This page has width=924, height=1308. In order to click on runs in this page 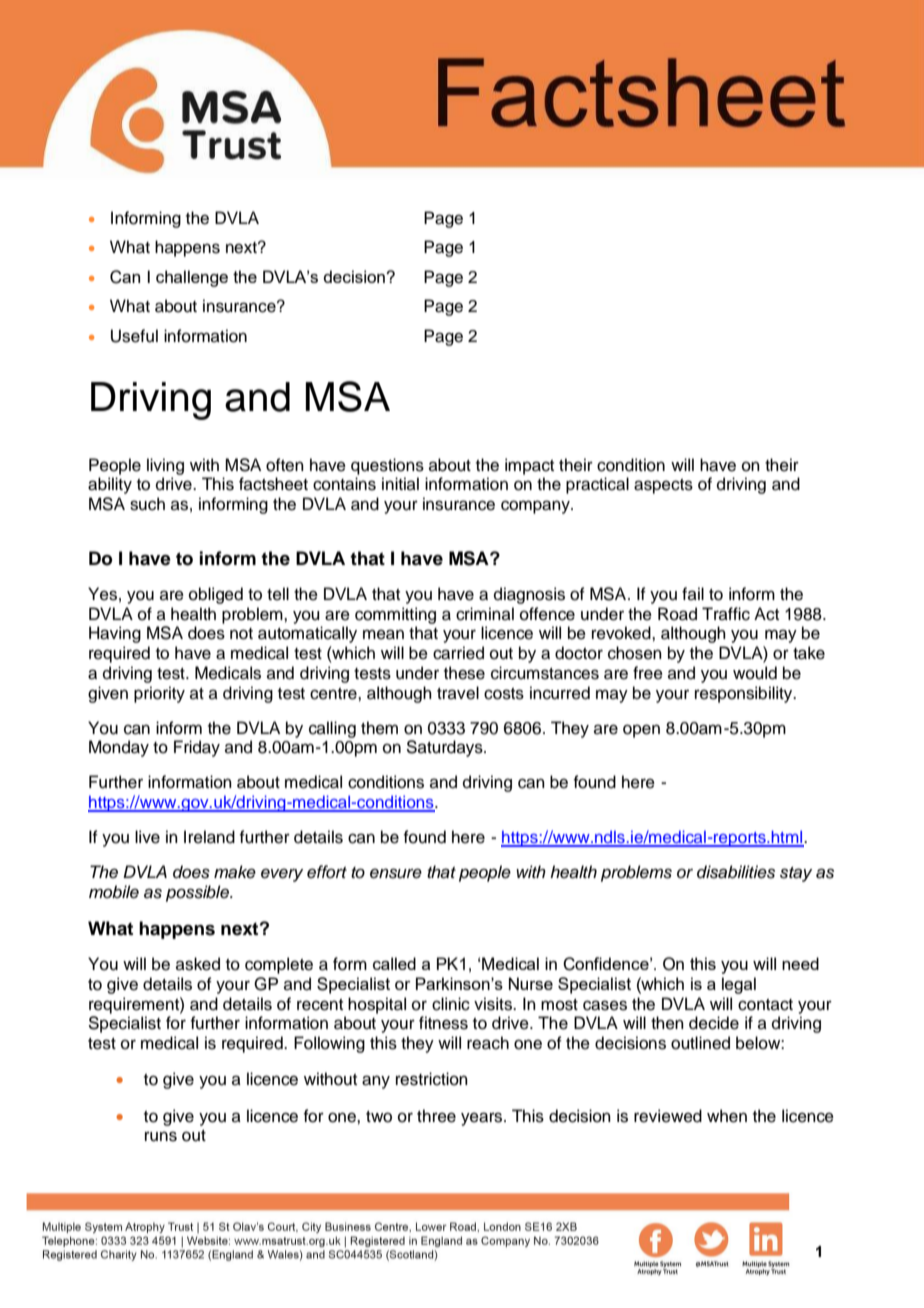, I will do `click(161, 1136)`.
